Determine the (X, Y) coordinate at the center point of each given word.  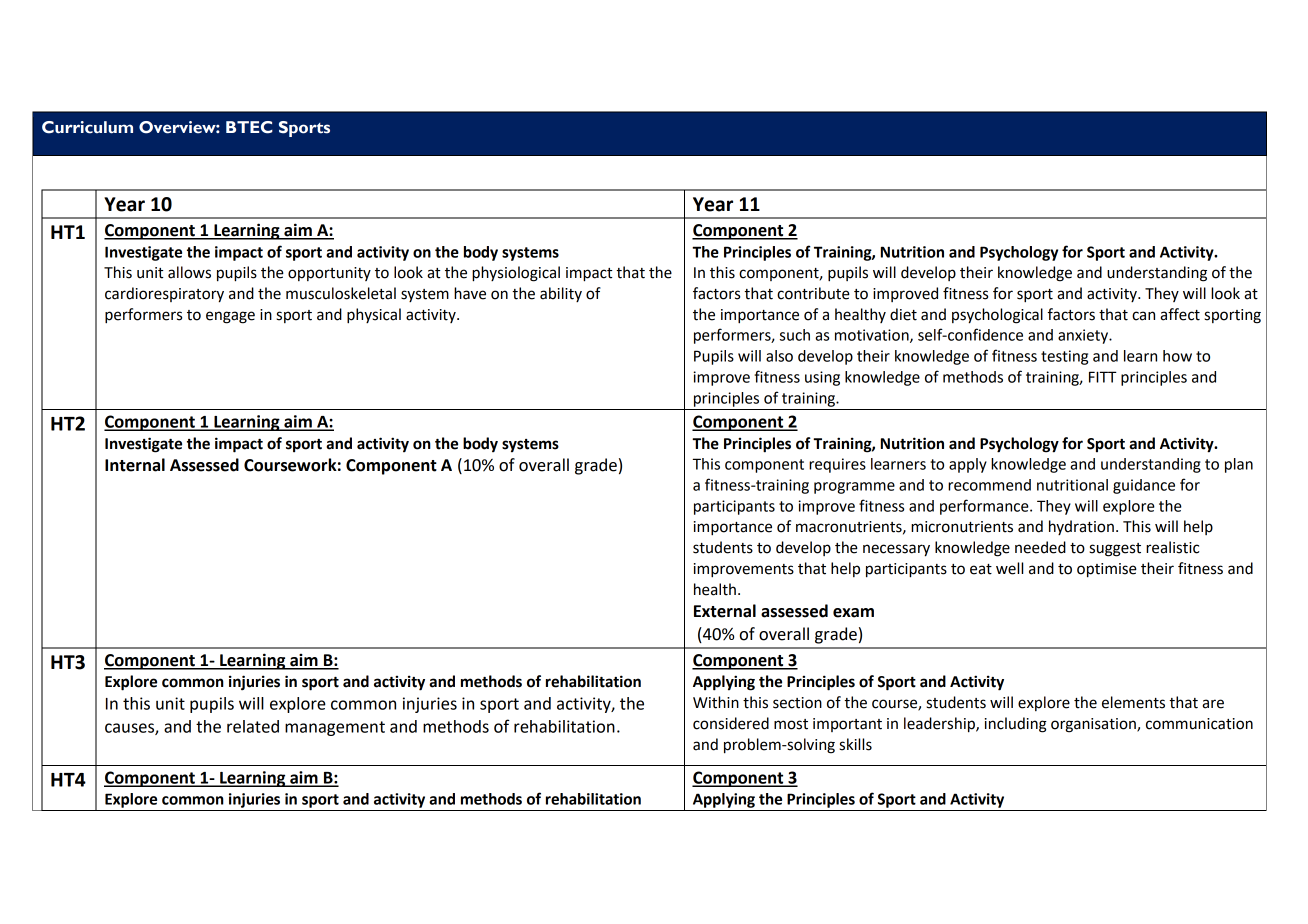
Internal (135, 465)
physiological (516, 274)
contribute (813, 293)
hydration (1081, 527)
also (779, 356)
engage (230, 317)
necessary (896, 550)
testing (1064, 357)
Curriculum (87, 127)
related (253, 726)
